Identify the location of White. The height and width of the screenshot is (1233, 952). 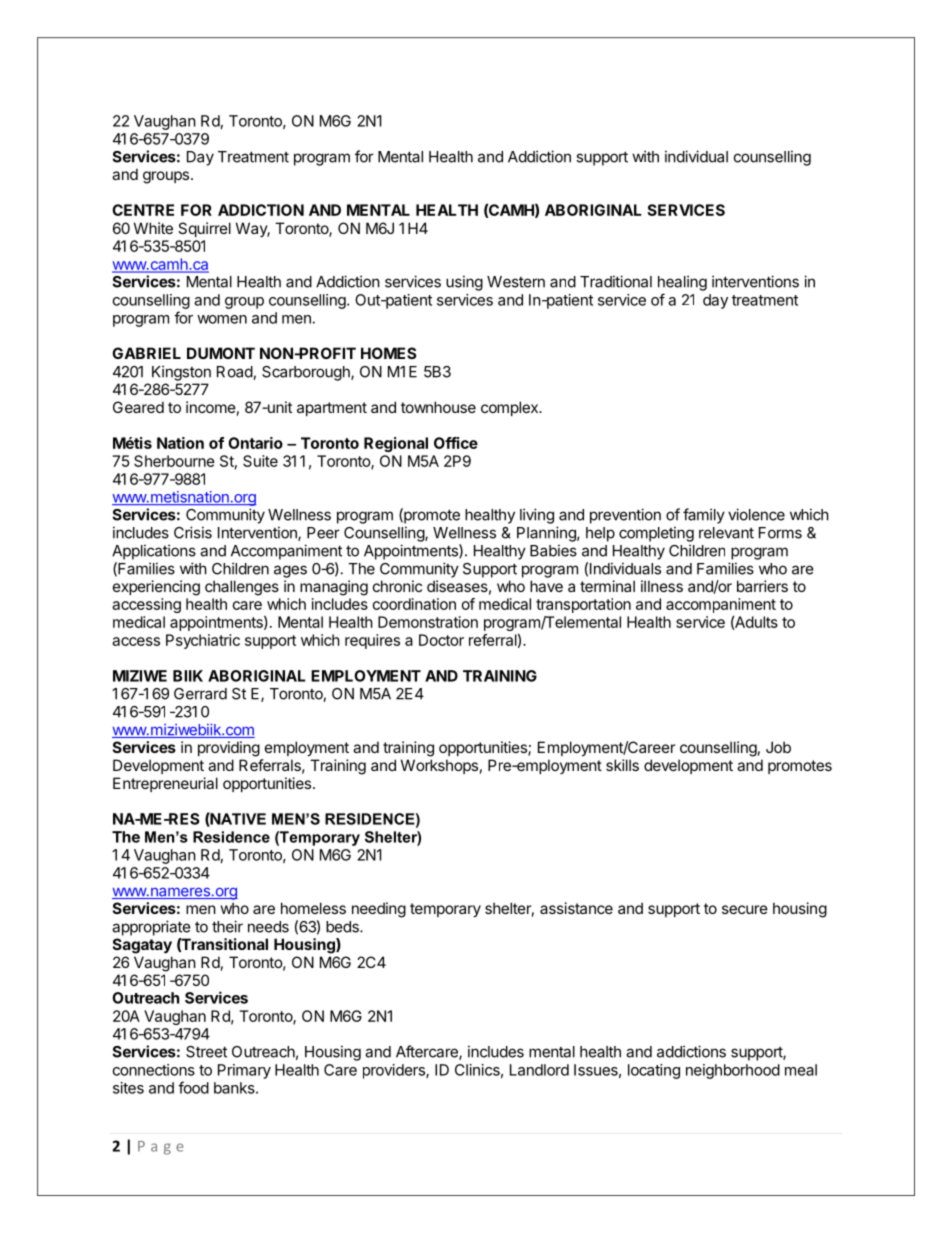
(153, 228).
